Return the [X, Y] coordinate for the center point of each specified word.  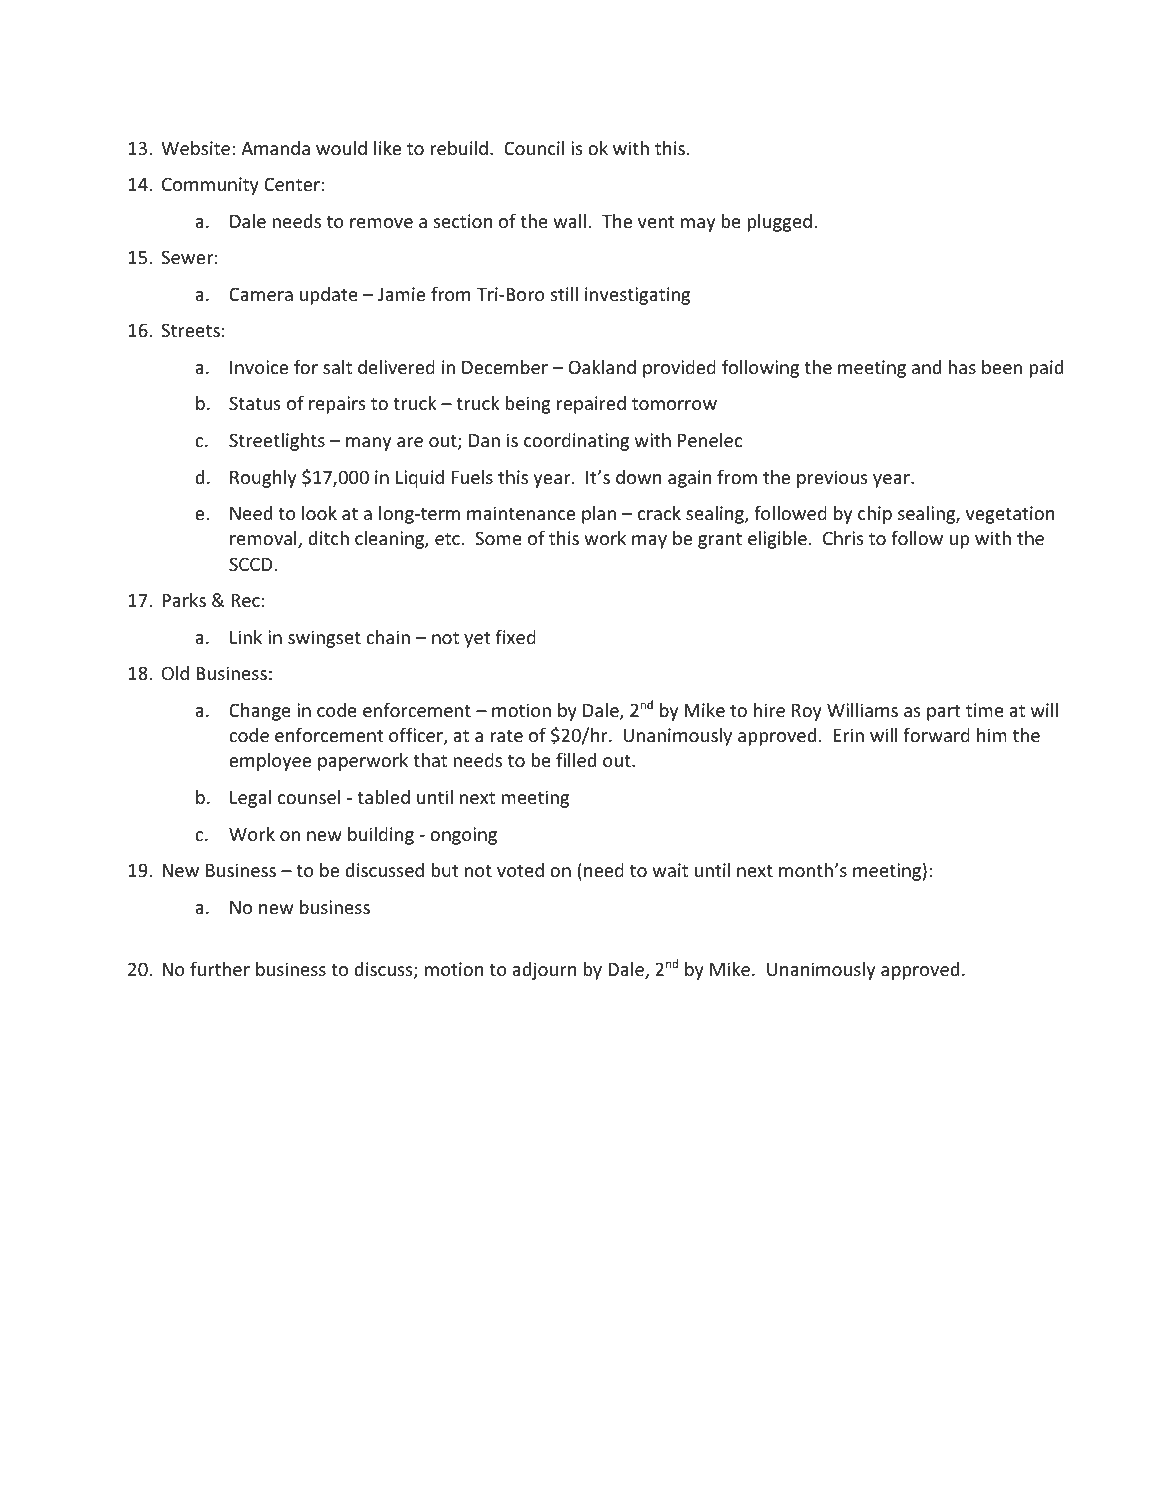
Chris [843, 538]
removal [264, 539]
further [220, 969]
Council [534, 148]
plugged [779, 223]
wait [670, 870]
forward [936, 735]
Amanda [275, 148]
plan [599, 515]
